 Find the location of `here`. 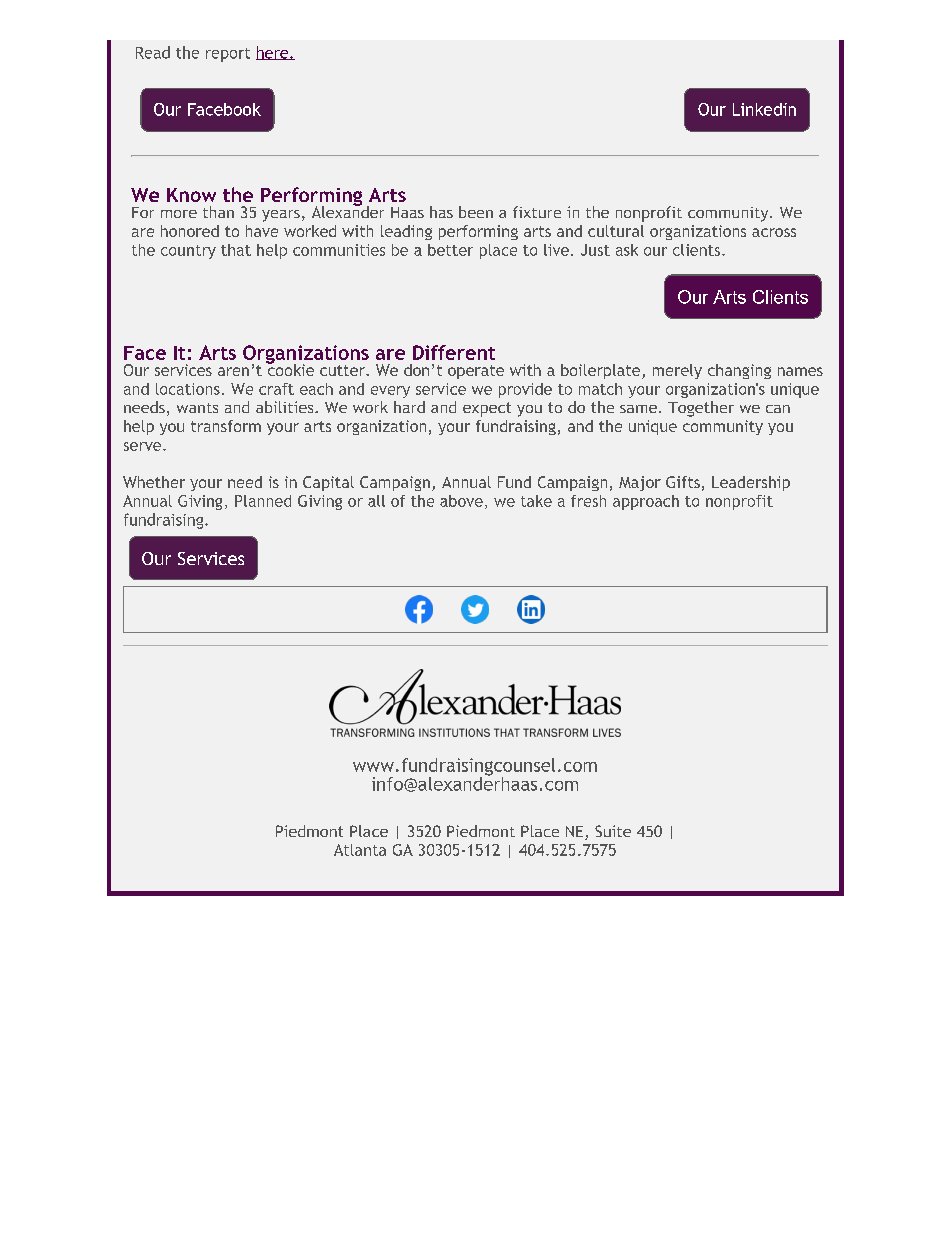

here is located at coordinates (273, 53).
